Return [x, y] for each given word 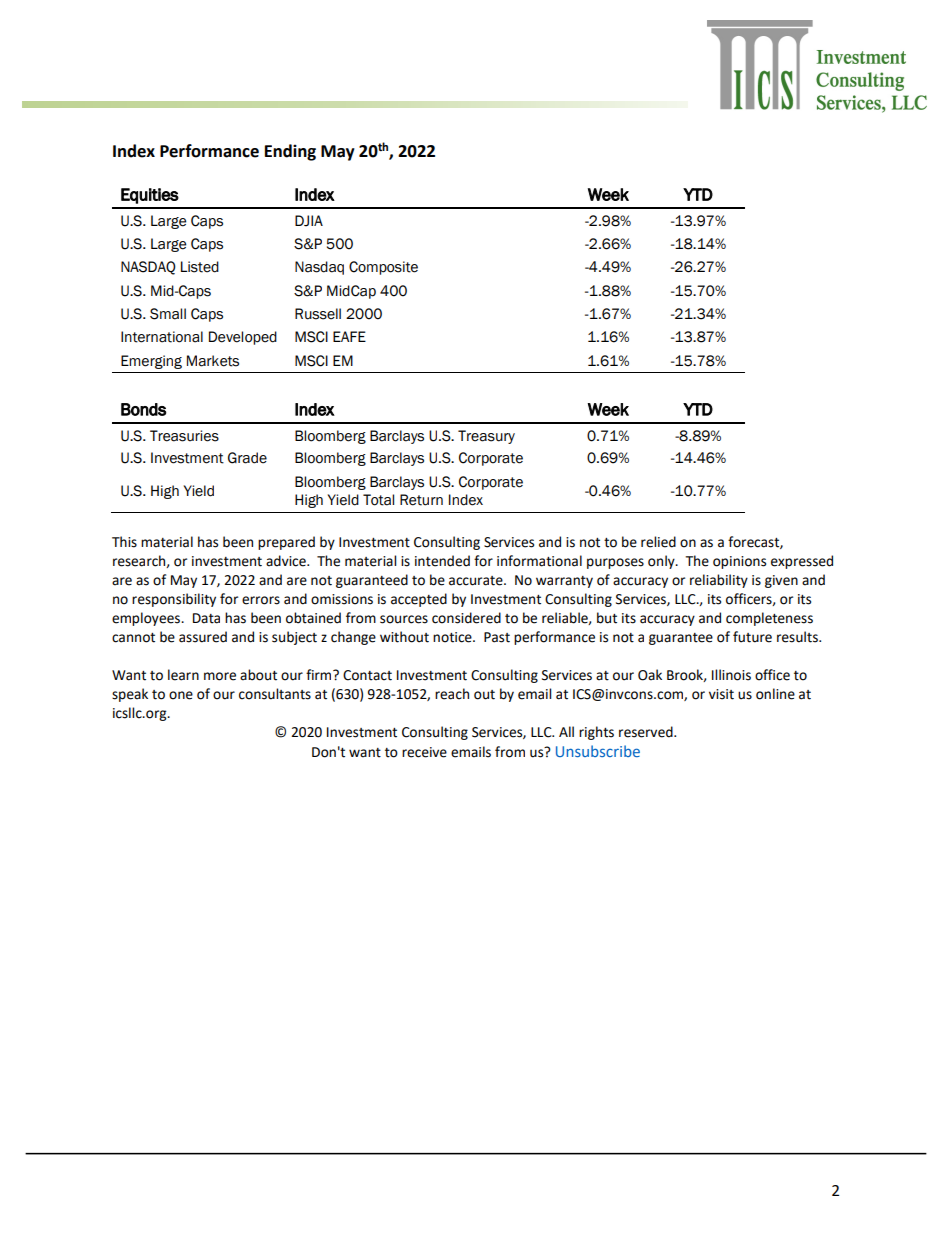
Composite [383, 268]
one [181, 695]
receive [424, 752]
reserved [647, 732]
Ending [290, 152]
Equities [150, 196]
